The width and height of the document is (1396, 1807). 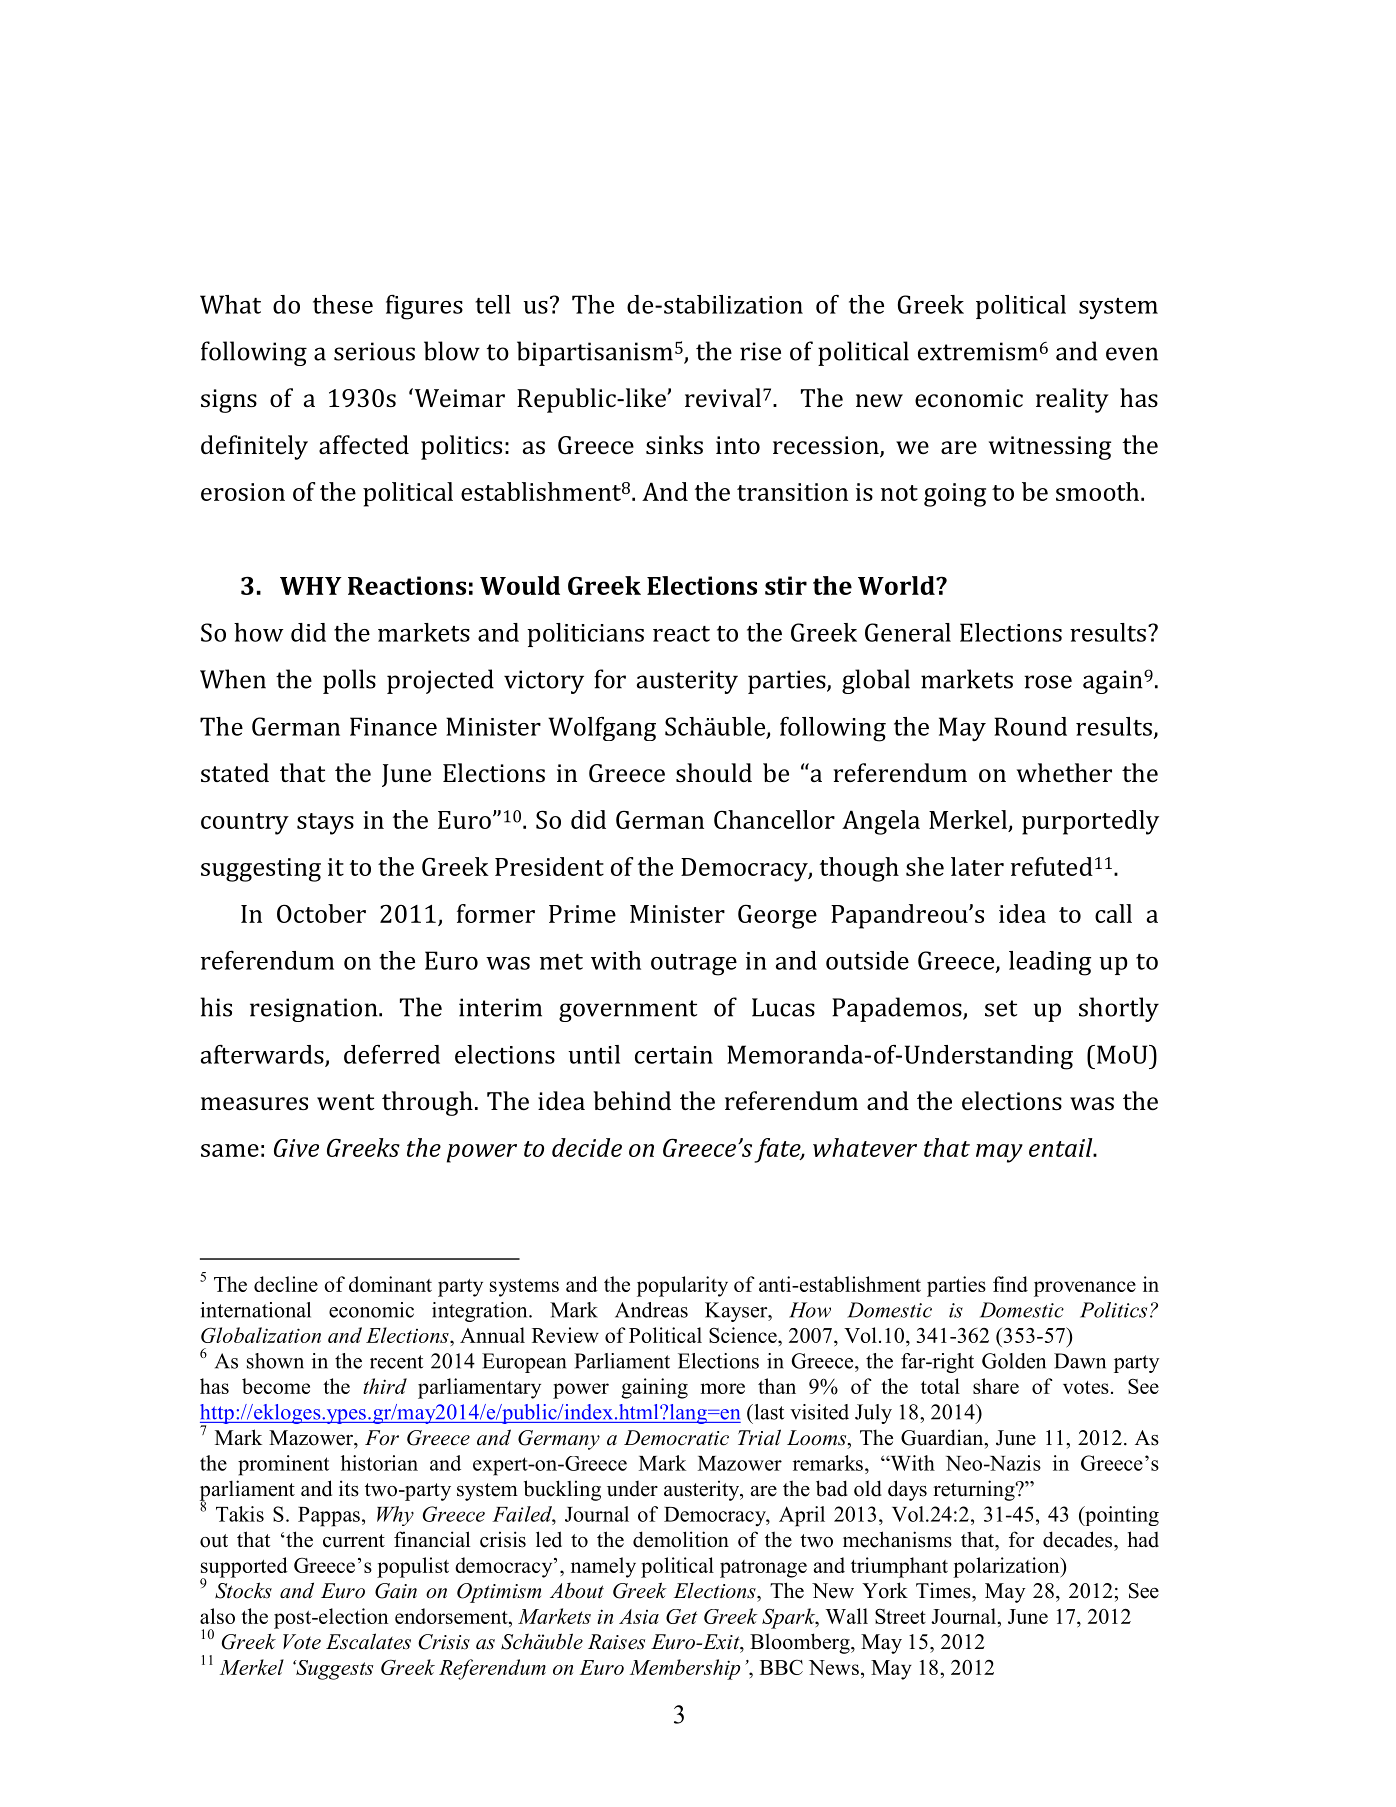 I want to click on whether, so click(x=1064, y=772).
